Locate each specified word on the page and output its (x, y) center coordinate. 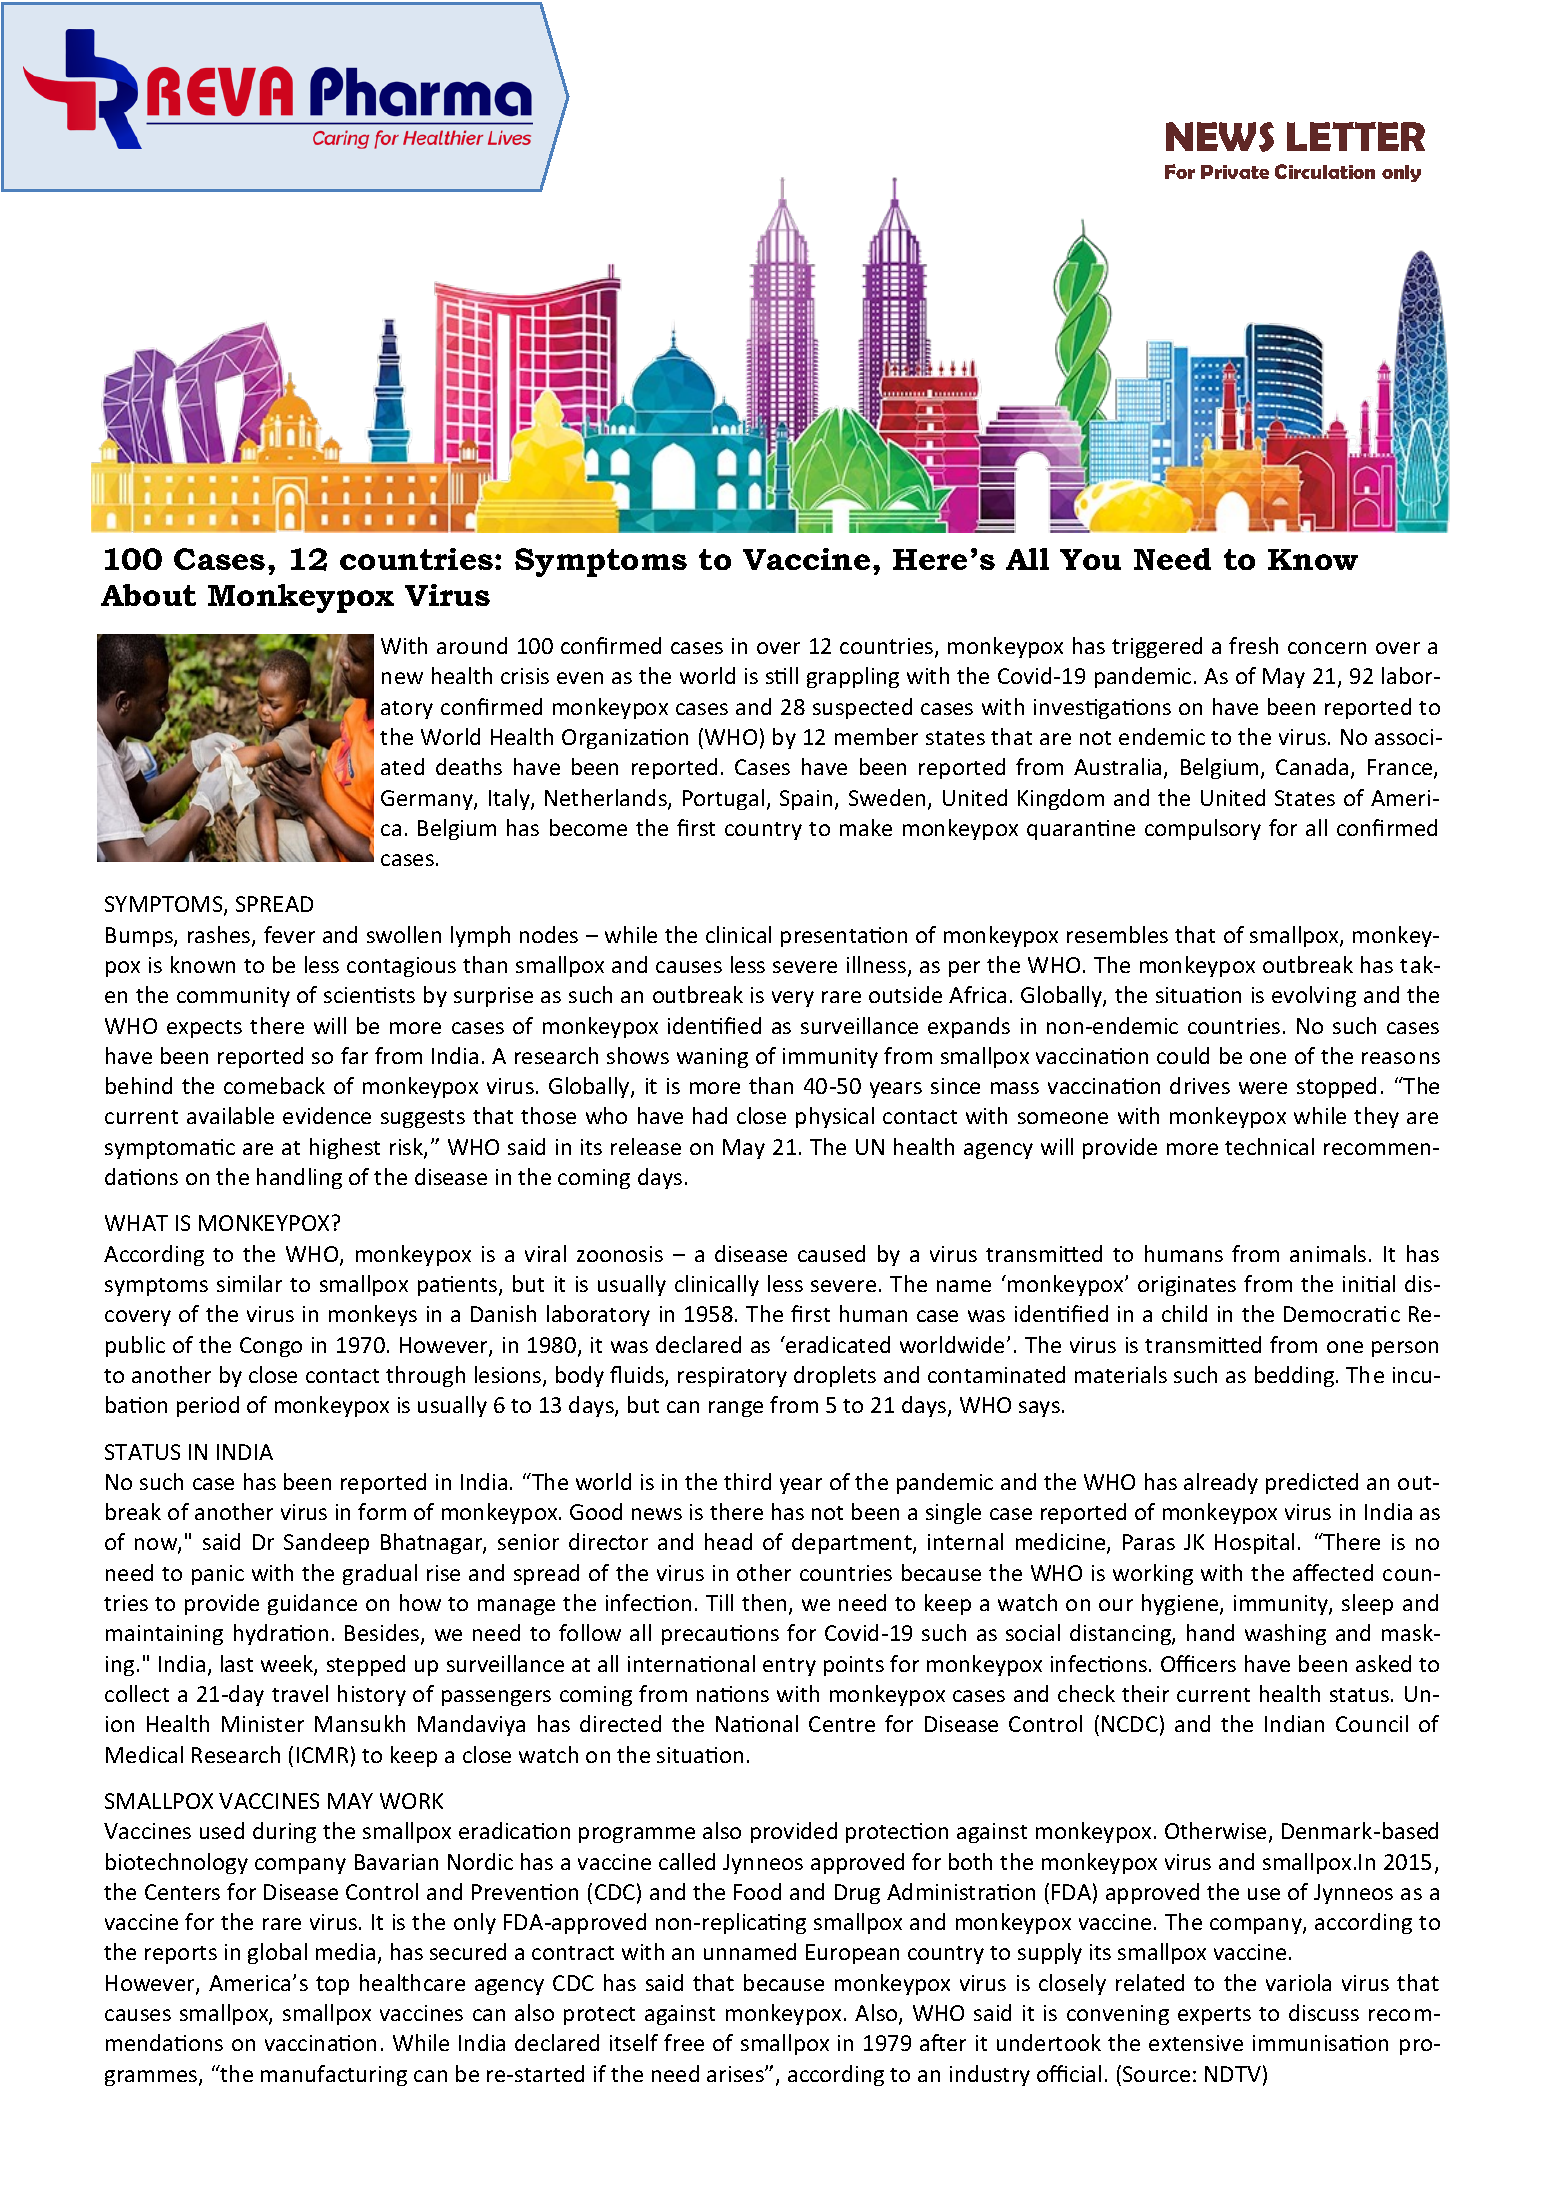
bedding (1296, 1376)
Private (1235, 172)
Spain (806, 800)
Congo (271, 1347)
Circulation (1325, 171)
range (736, 1409)
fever (289, 934)
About (148, 595)
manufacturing (334, 2075)
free (684, 2042)
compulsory (1203, 829)
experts (1214, 2016)
